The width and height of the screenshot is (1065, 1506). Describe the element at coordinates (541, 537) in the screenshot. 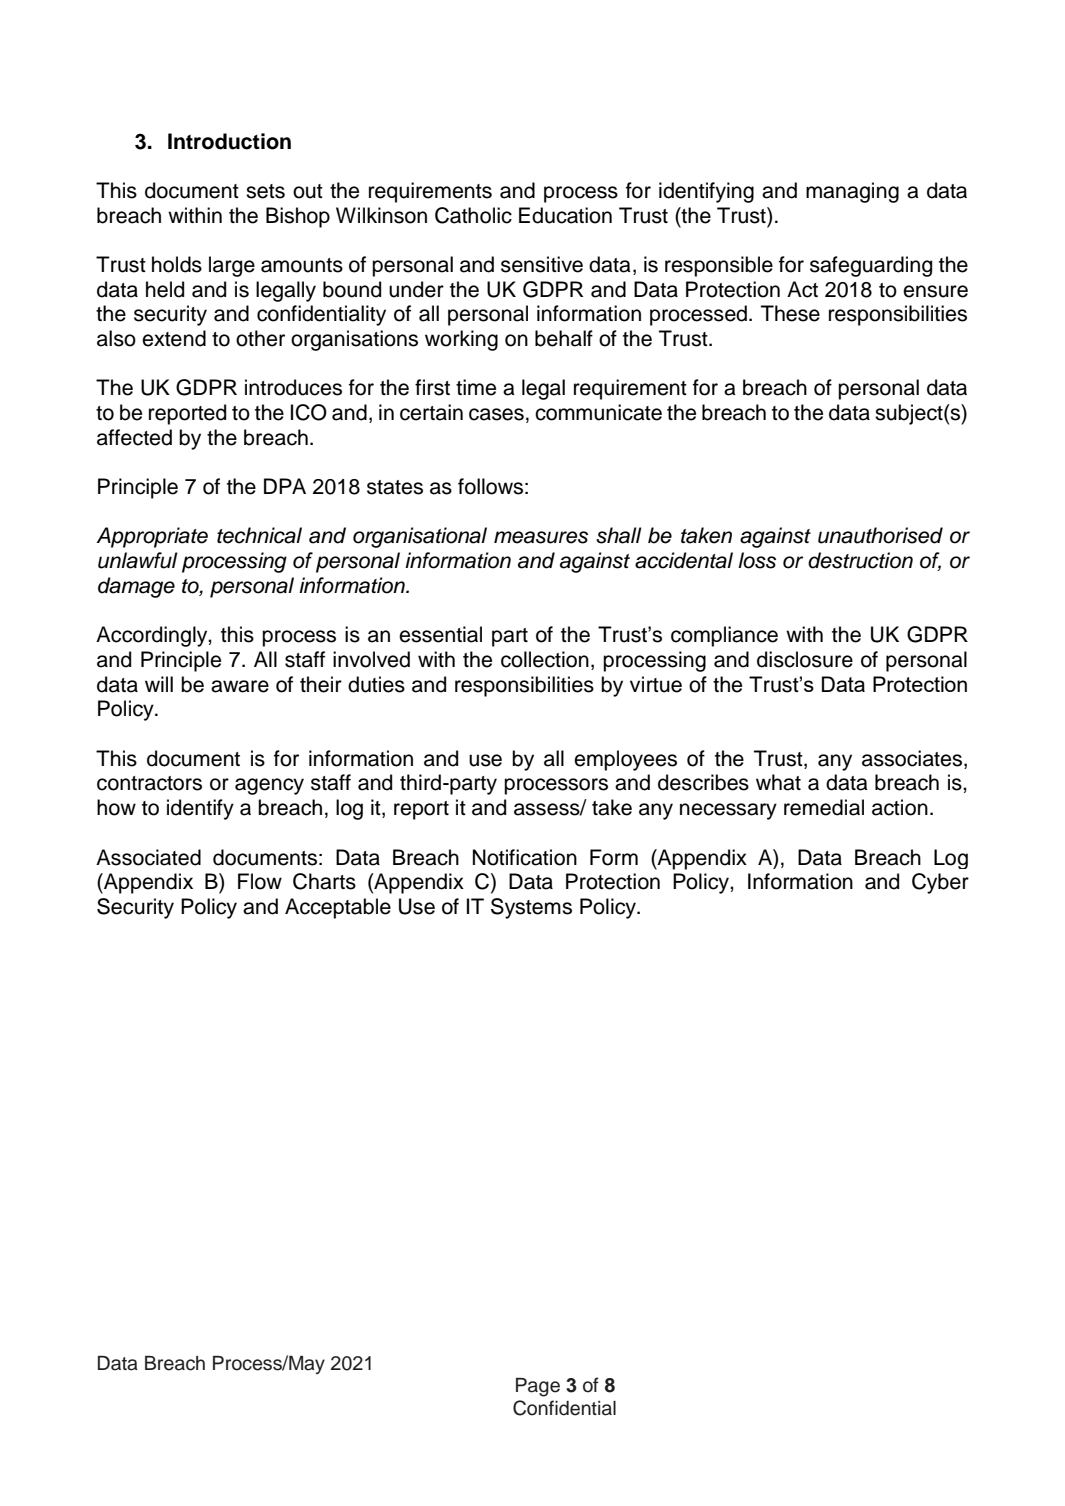

I see `measures` at that location.
